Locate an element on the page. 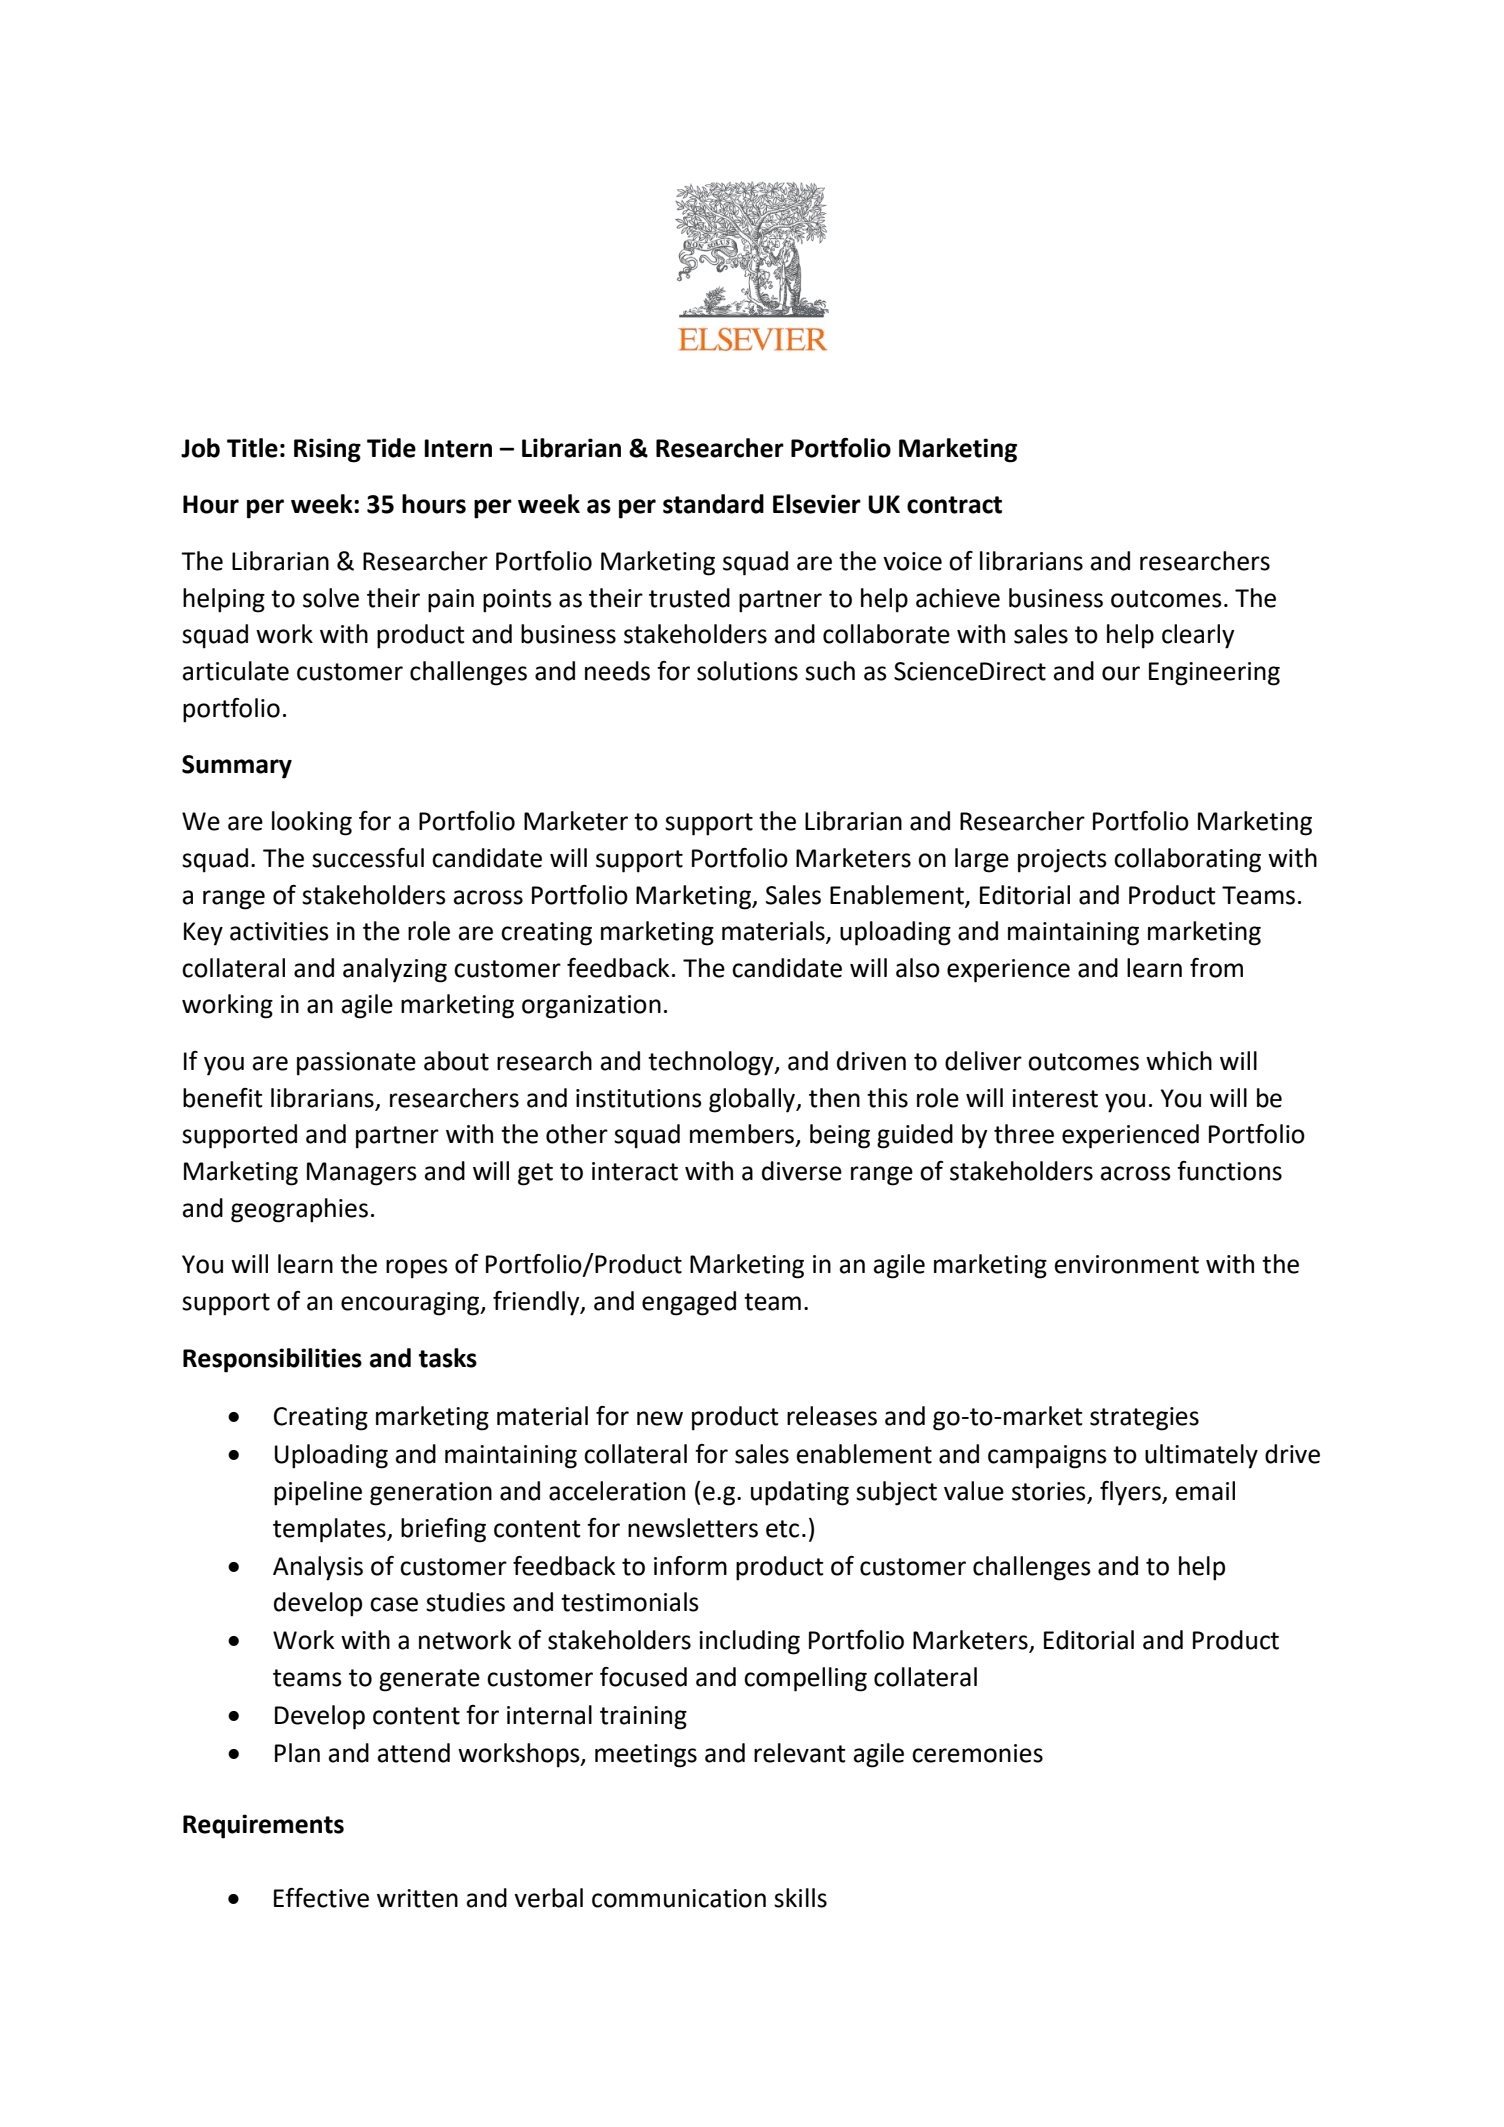  newsletters is located at coordinates (693, 1528).
